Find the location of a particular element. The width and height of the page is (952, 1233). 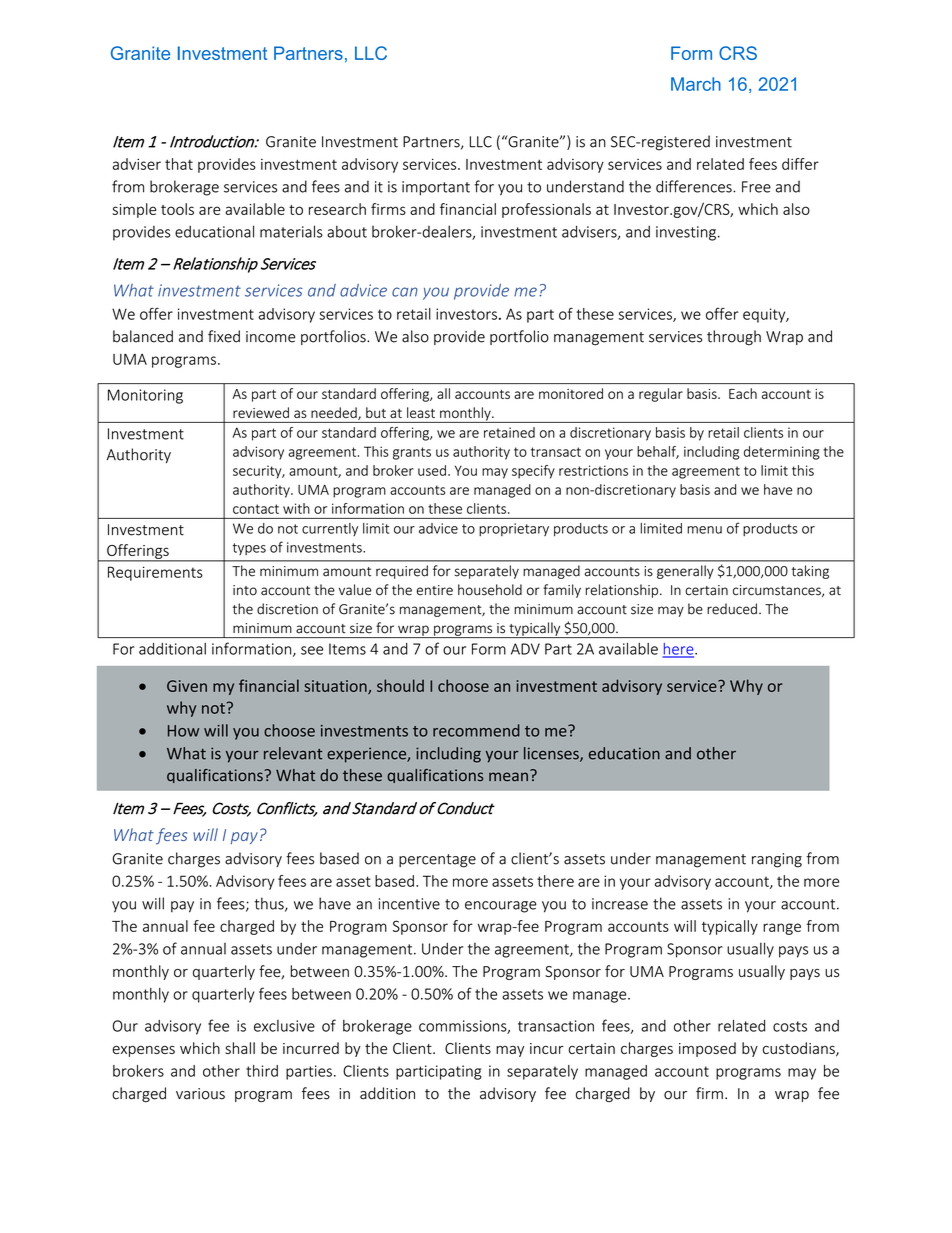

ranging is located at coordinates (777, 860).
